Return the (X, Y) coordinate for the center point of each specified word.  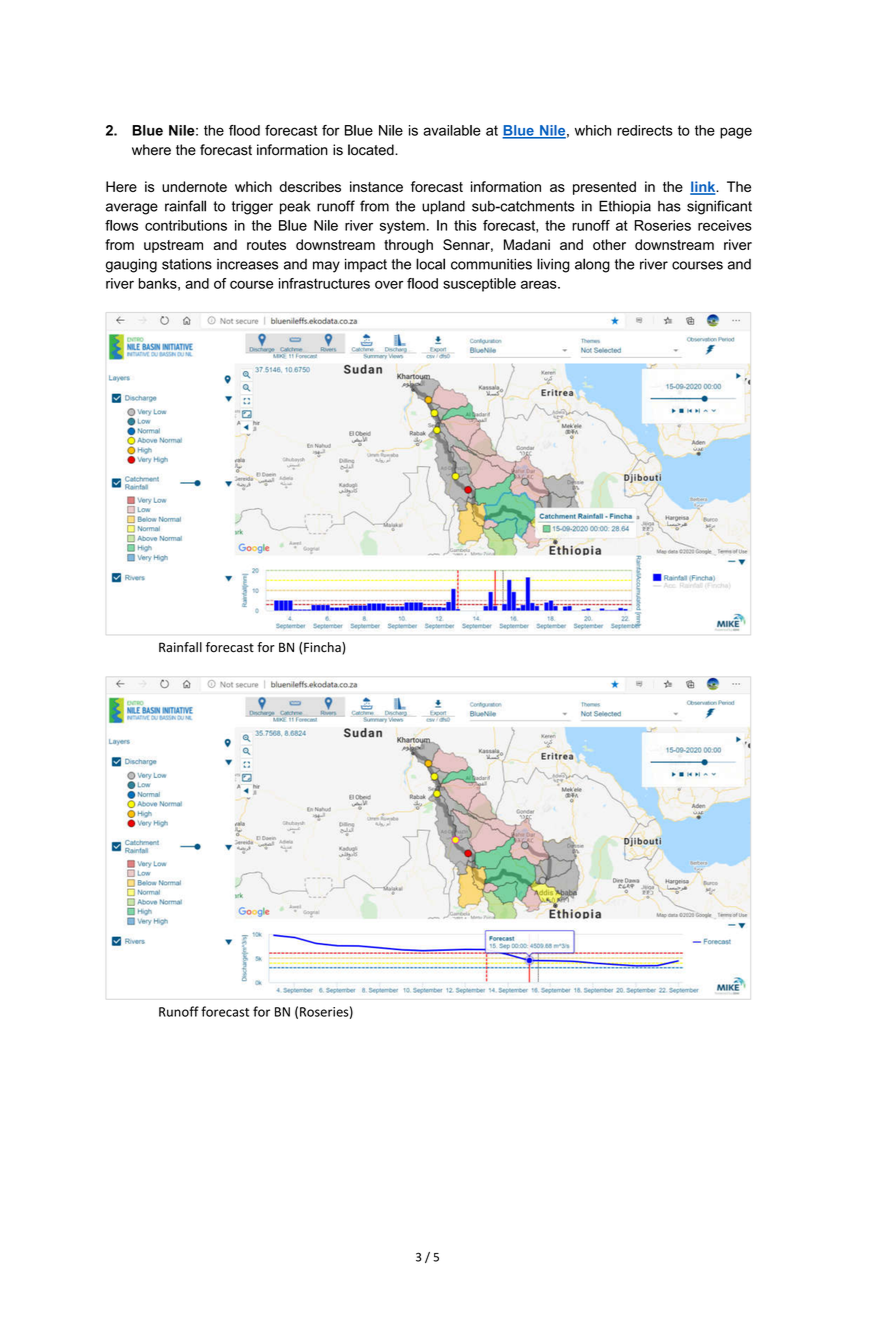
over (389, 284)
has (669, 206)
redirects (645, 130)
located (372, 150)
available (452, 130)
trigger (252, 208)
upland (443, 207)
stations (187, 264)
